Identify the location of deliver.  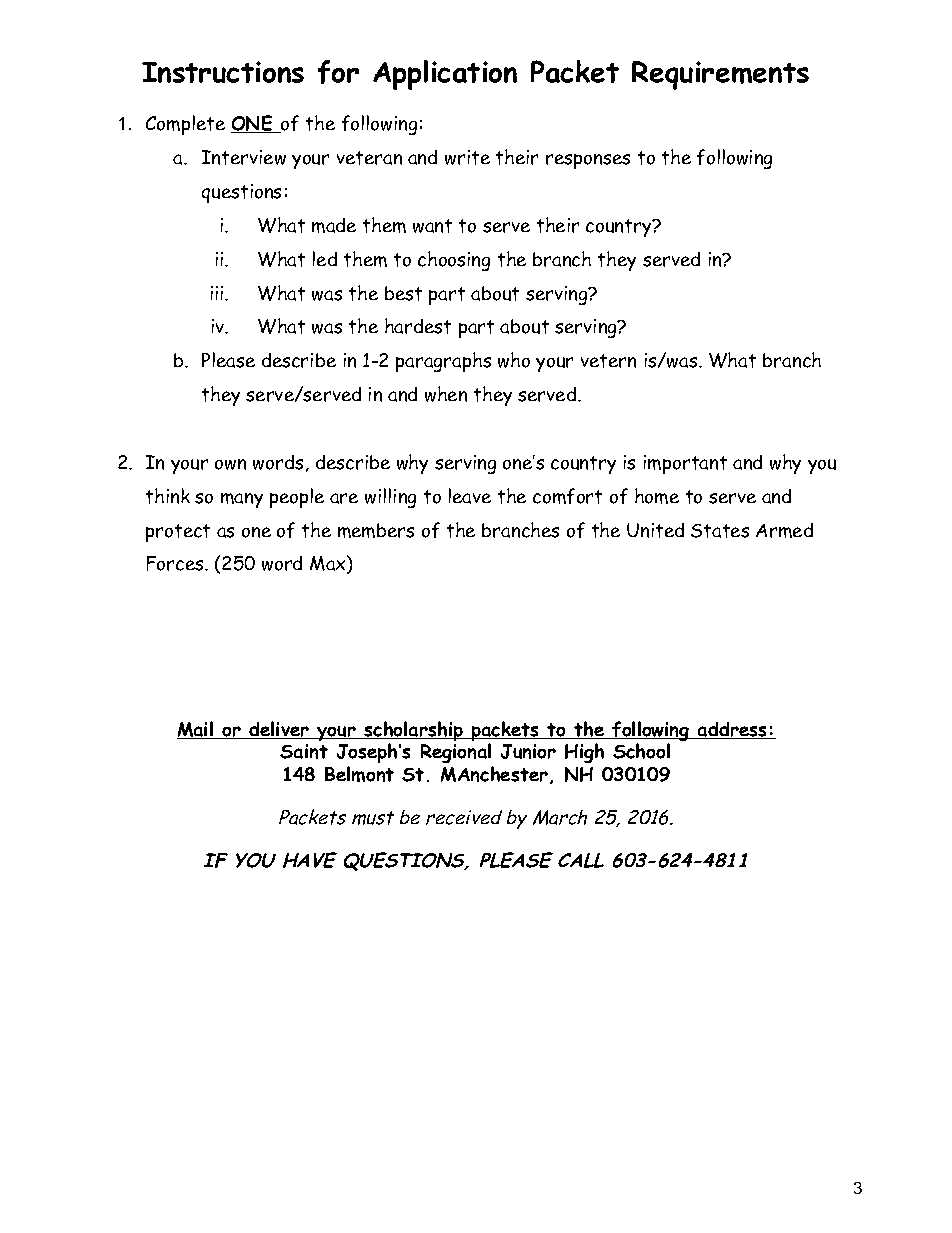
(279, 730).
